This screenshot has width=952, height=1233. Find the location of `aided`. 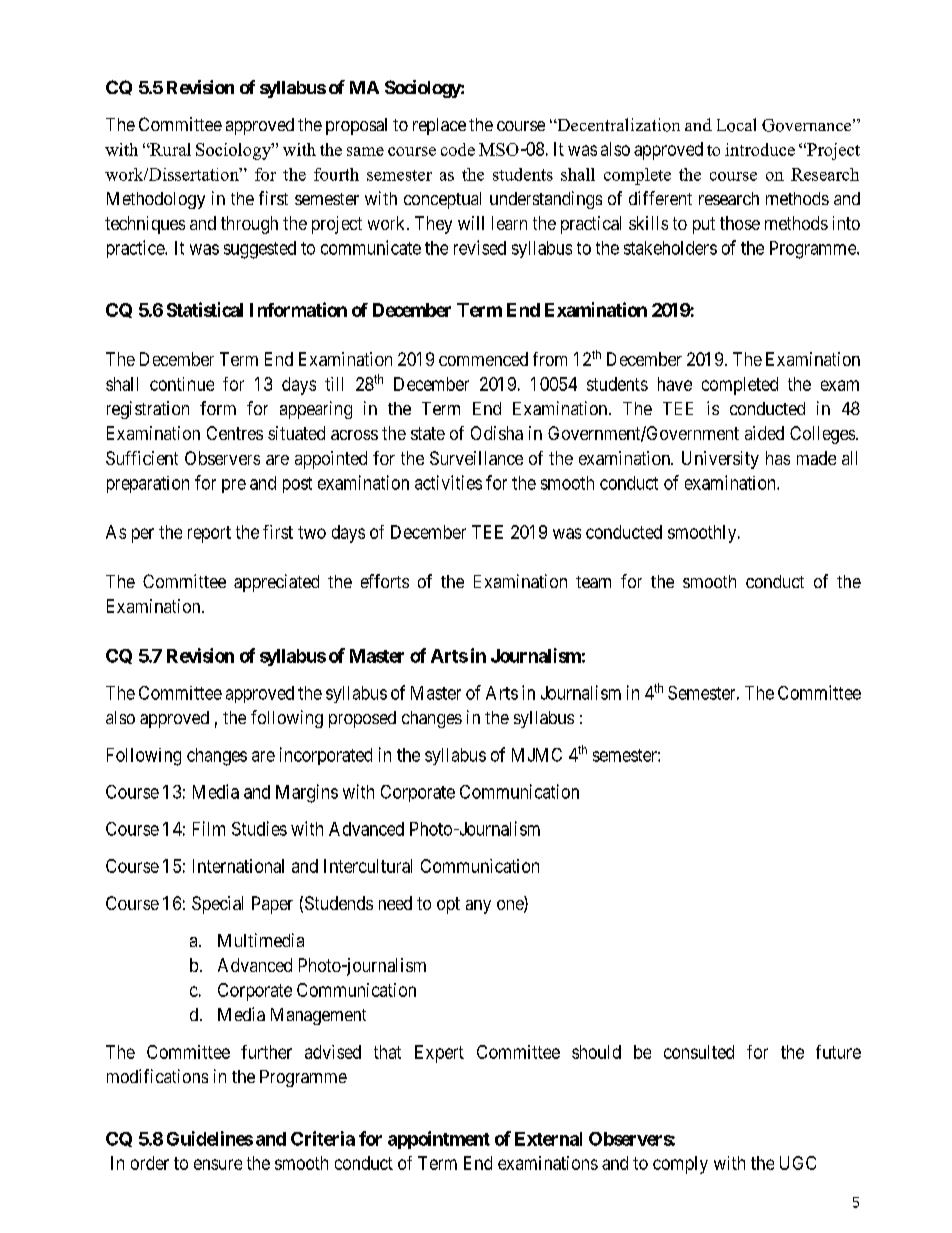

aided is located at coordinates (764, 433).
